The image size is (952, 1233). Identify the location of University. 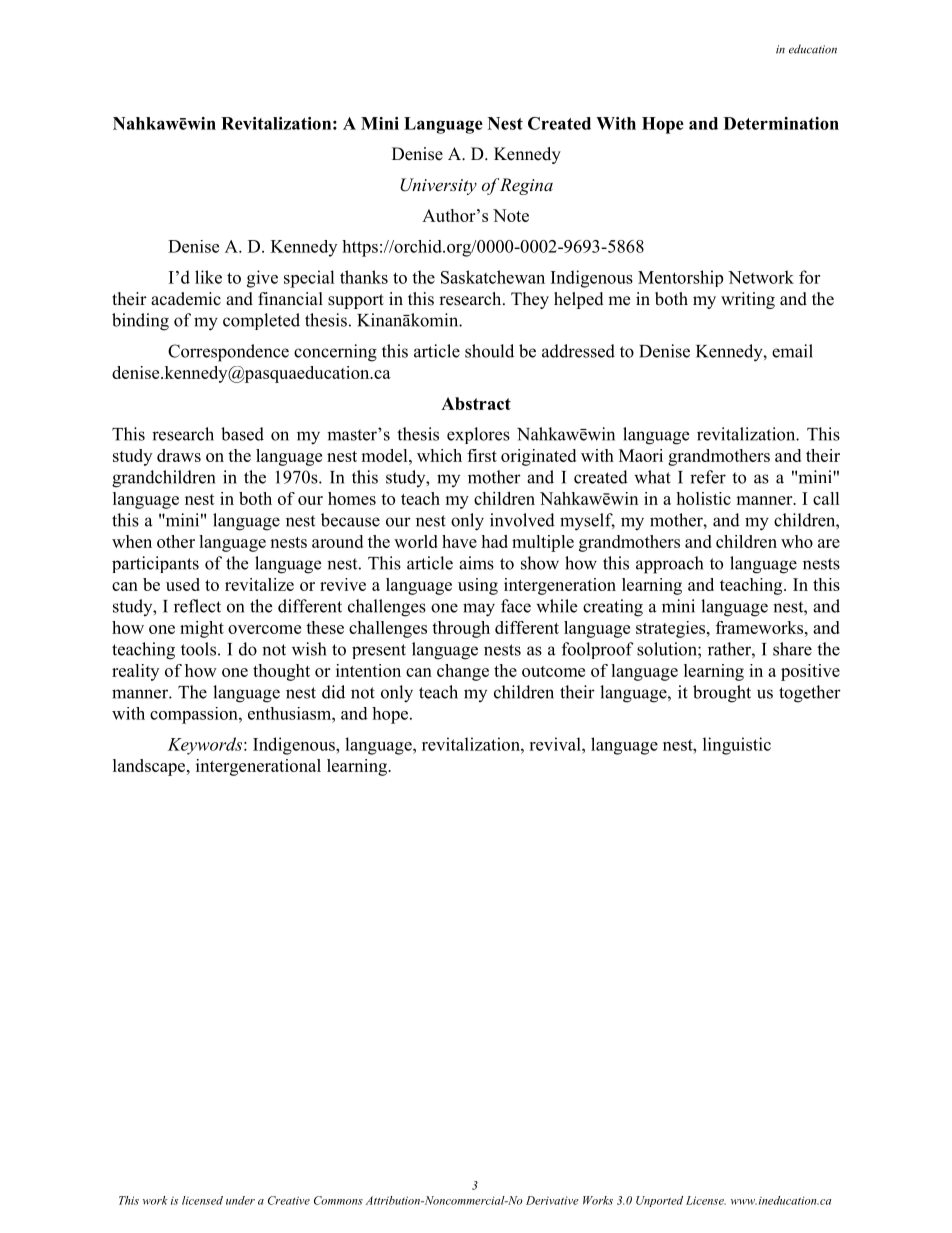
(438, 186).
